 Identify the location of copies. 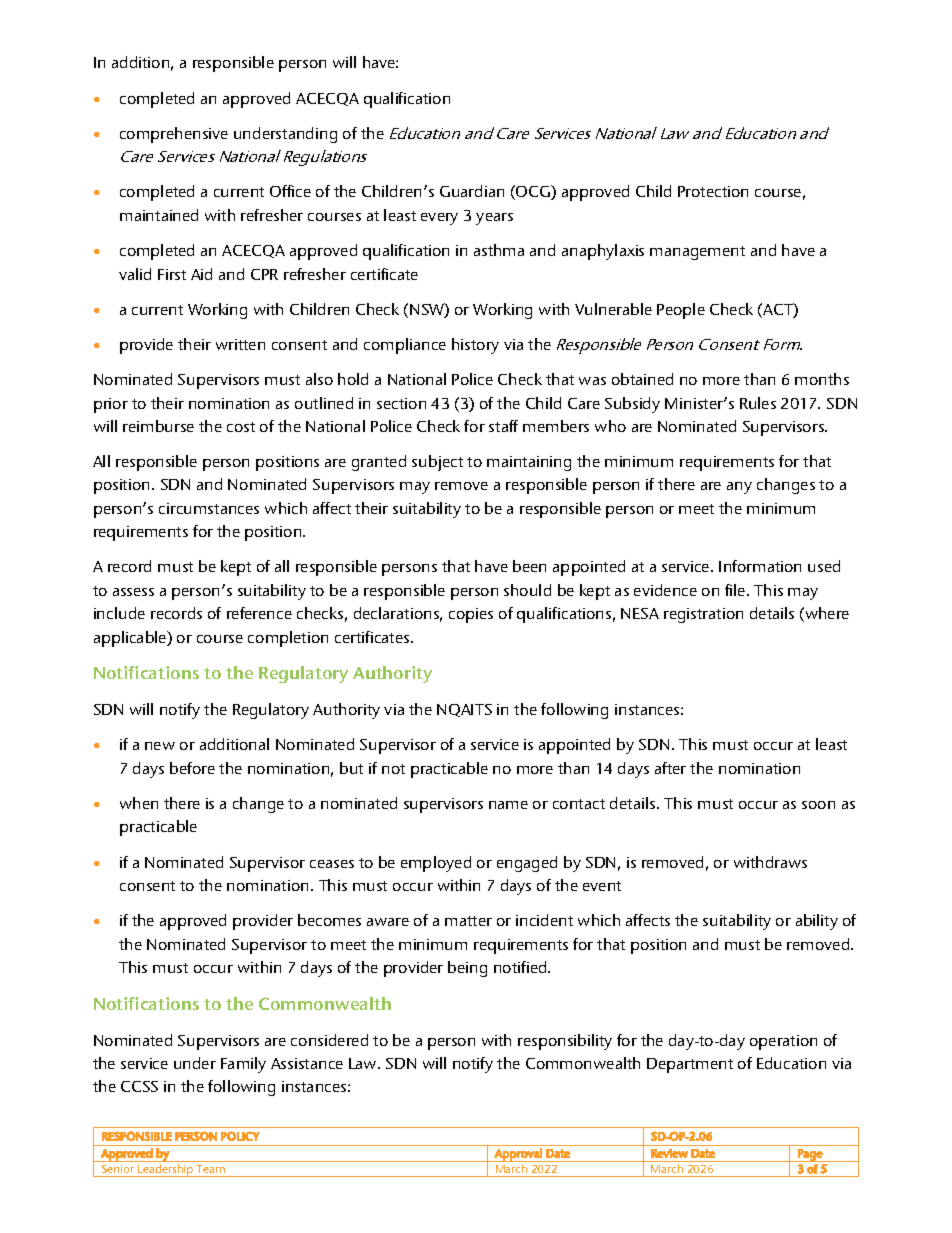
(471, 615).
